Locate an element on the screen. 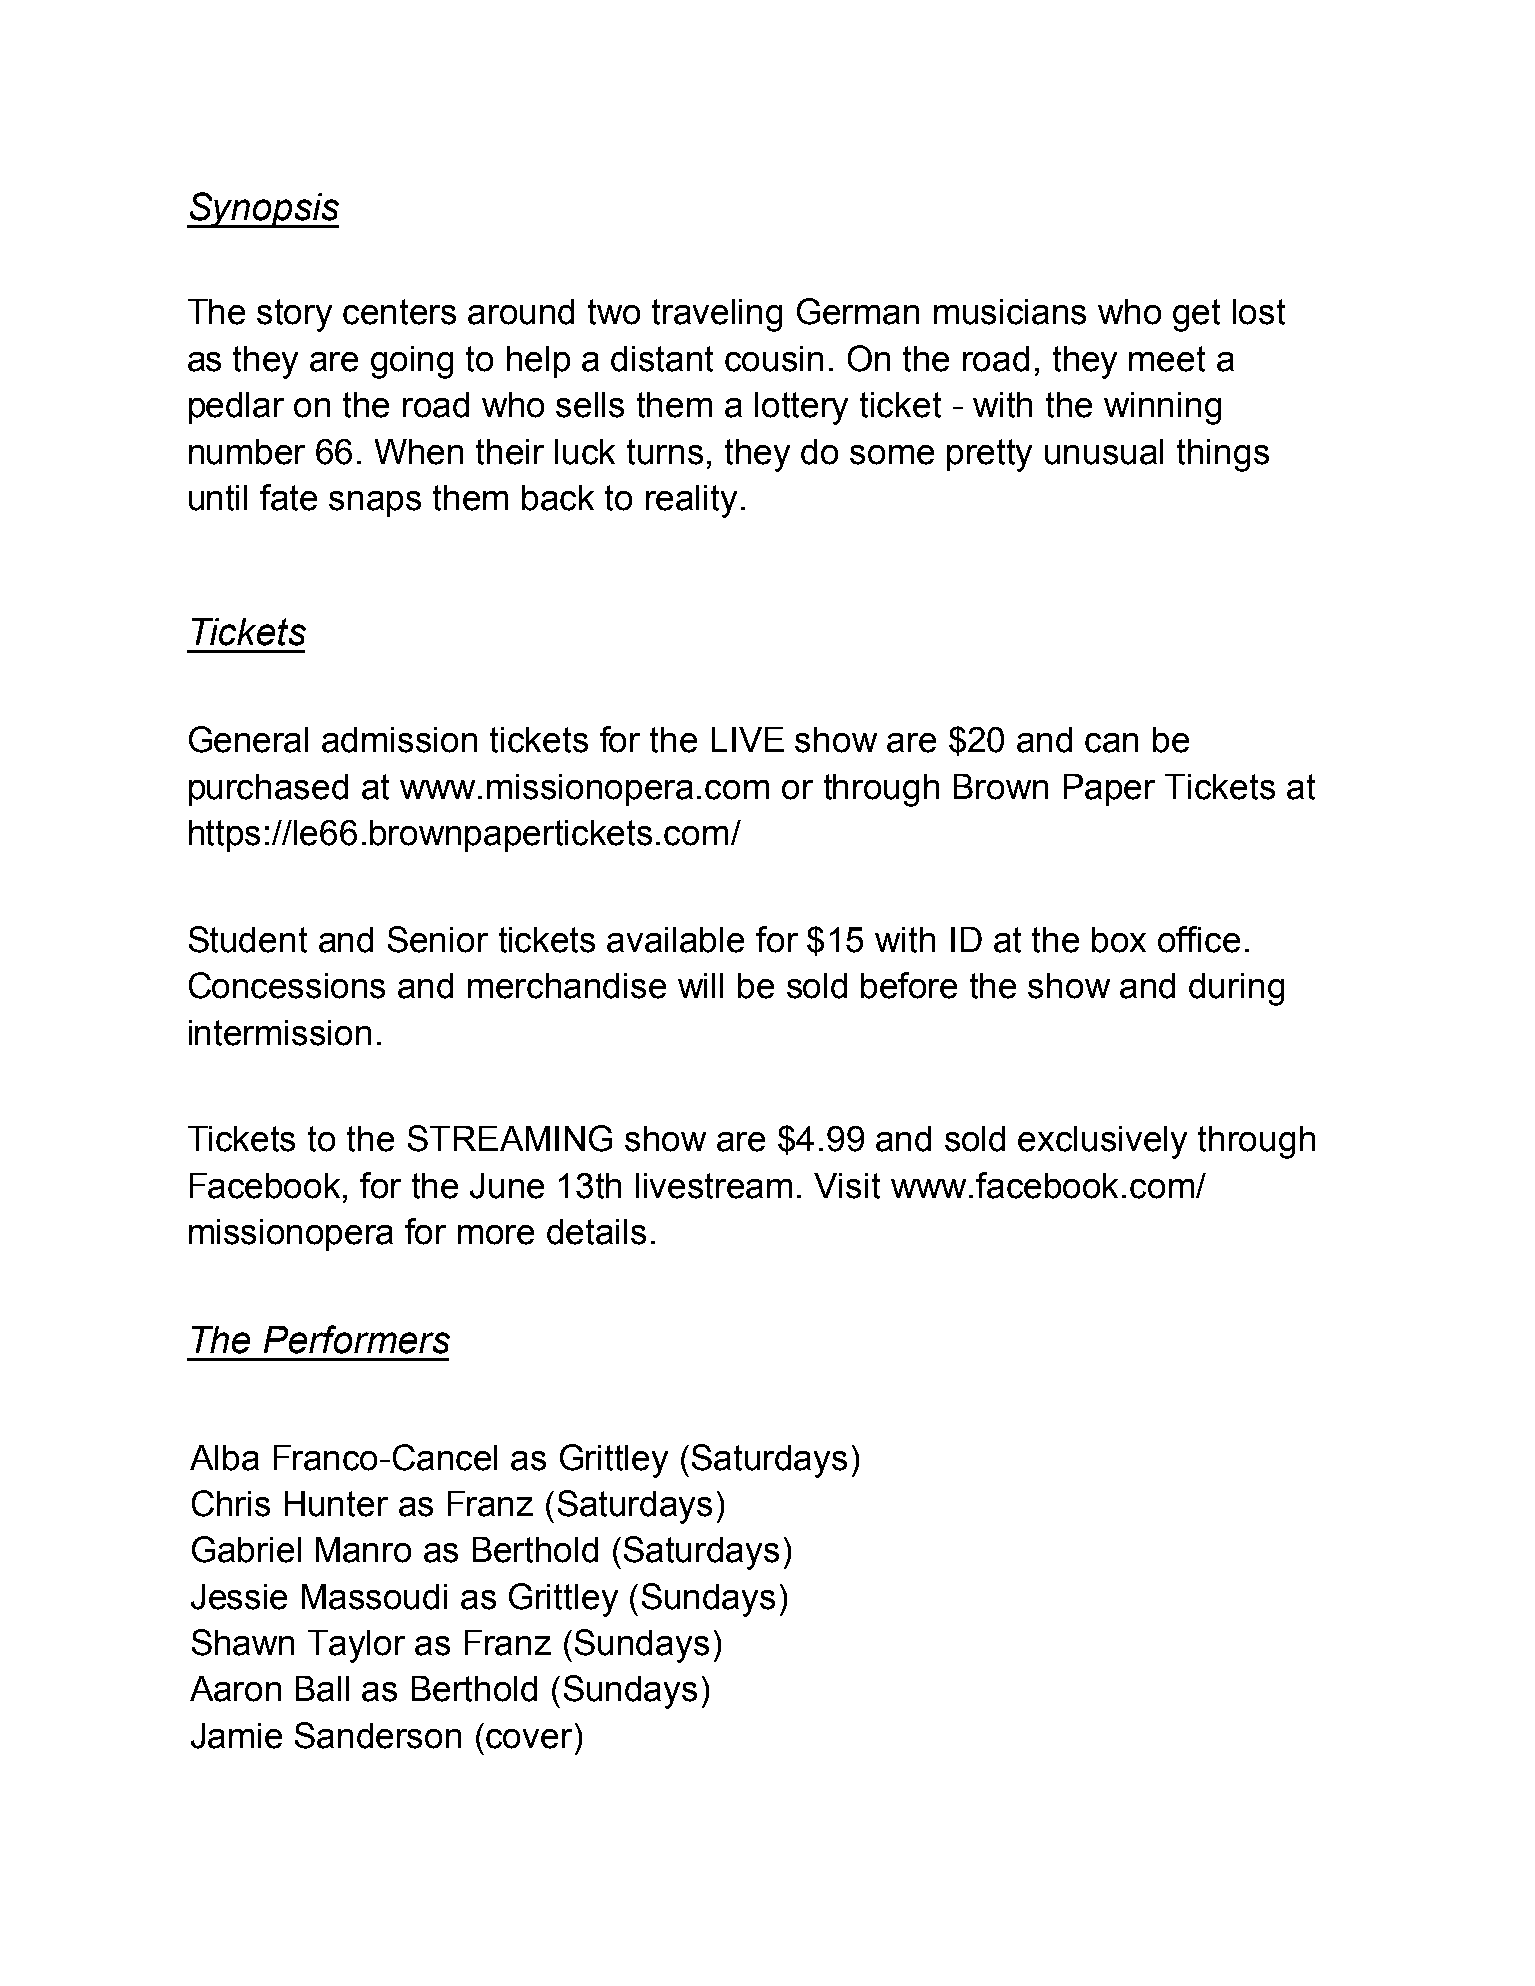 This screenshot has height=1986, width=1535. story is located at coordinates (294, 315).
